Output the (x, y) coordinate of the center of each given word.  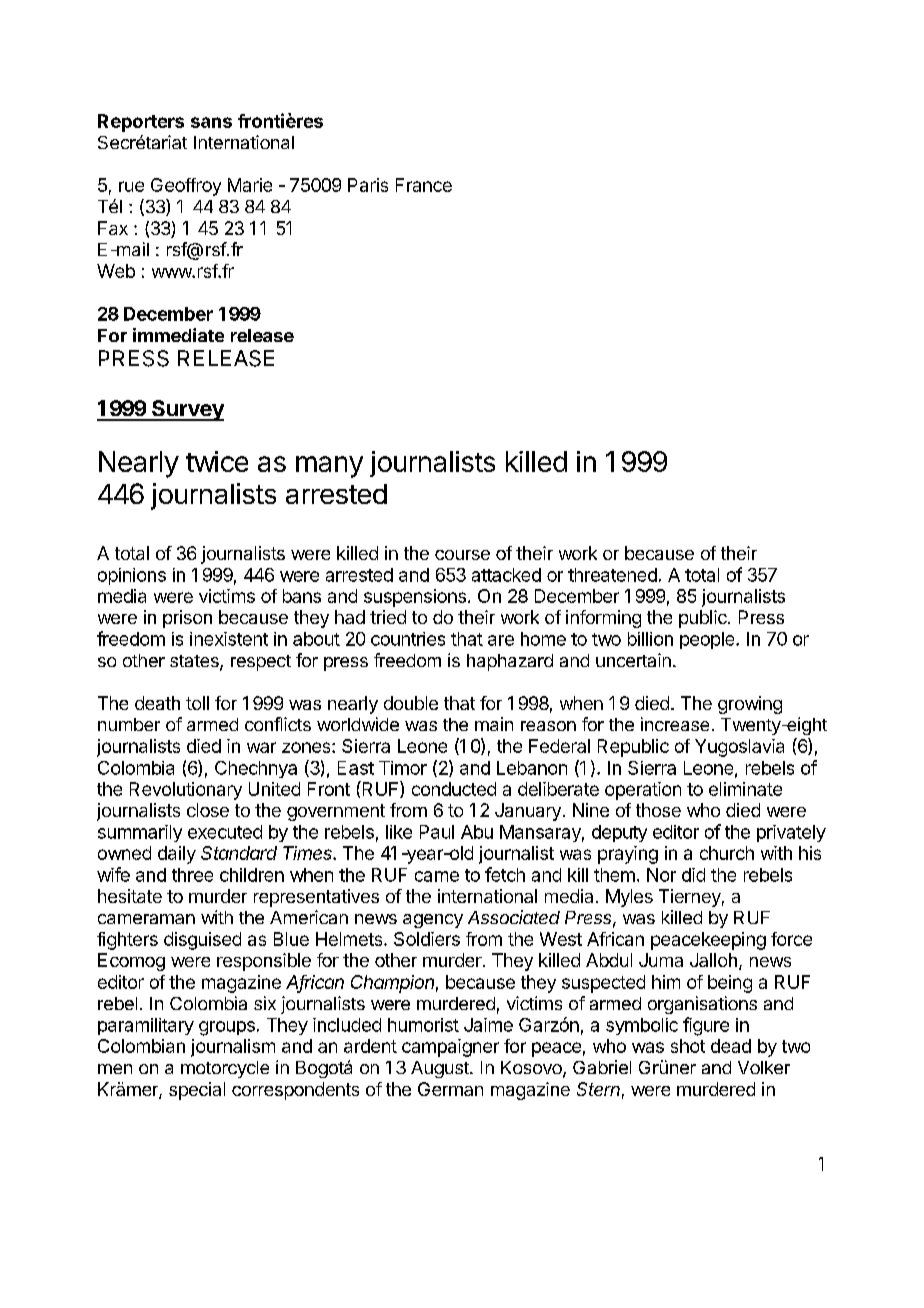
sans (211, 122)
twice (217, 461)
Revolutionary (186, 791)
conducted (454, 789)
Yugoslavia (739, 748)
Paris (368, 185)
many (329, 467)
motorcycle (225, 1069)
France (424, 185)
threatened (612, 575)
